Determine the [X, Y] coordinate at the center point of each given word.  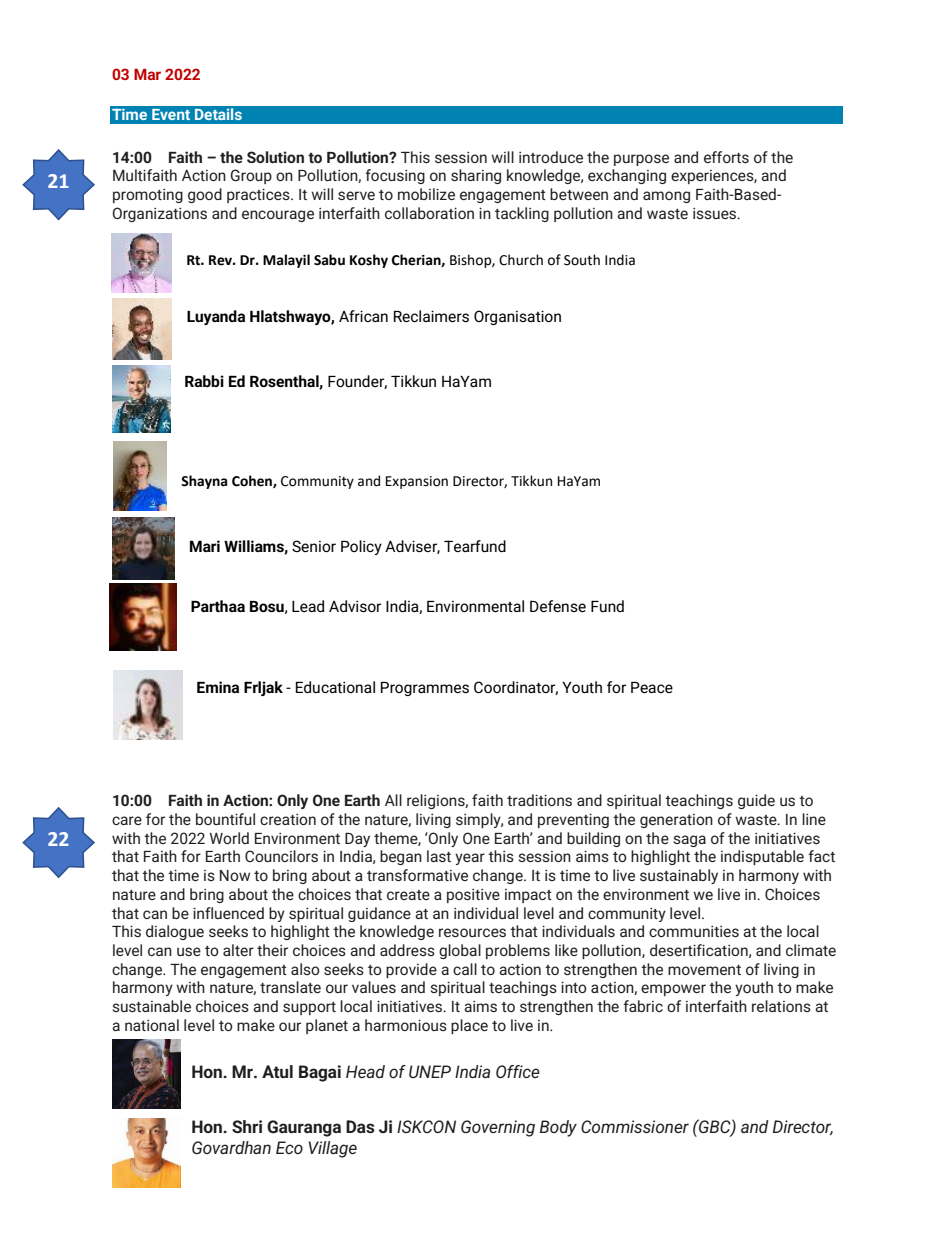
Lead [308, 606]
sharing [476, 176]
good [205, 195]
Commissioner [635, 1126]
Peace [652, 687]
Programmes [425, 689]
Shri [247, 1126]
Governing [498, 1128]
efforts [726, 157]
